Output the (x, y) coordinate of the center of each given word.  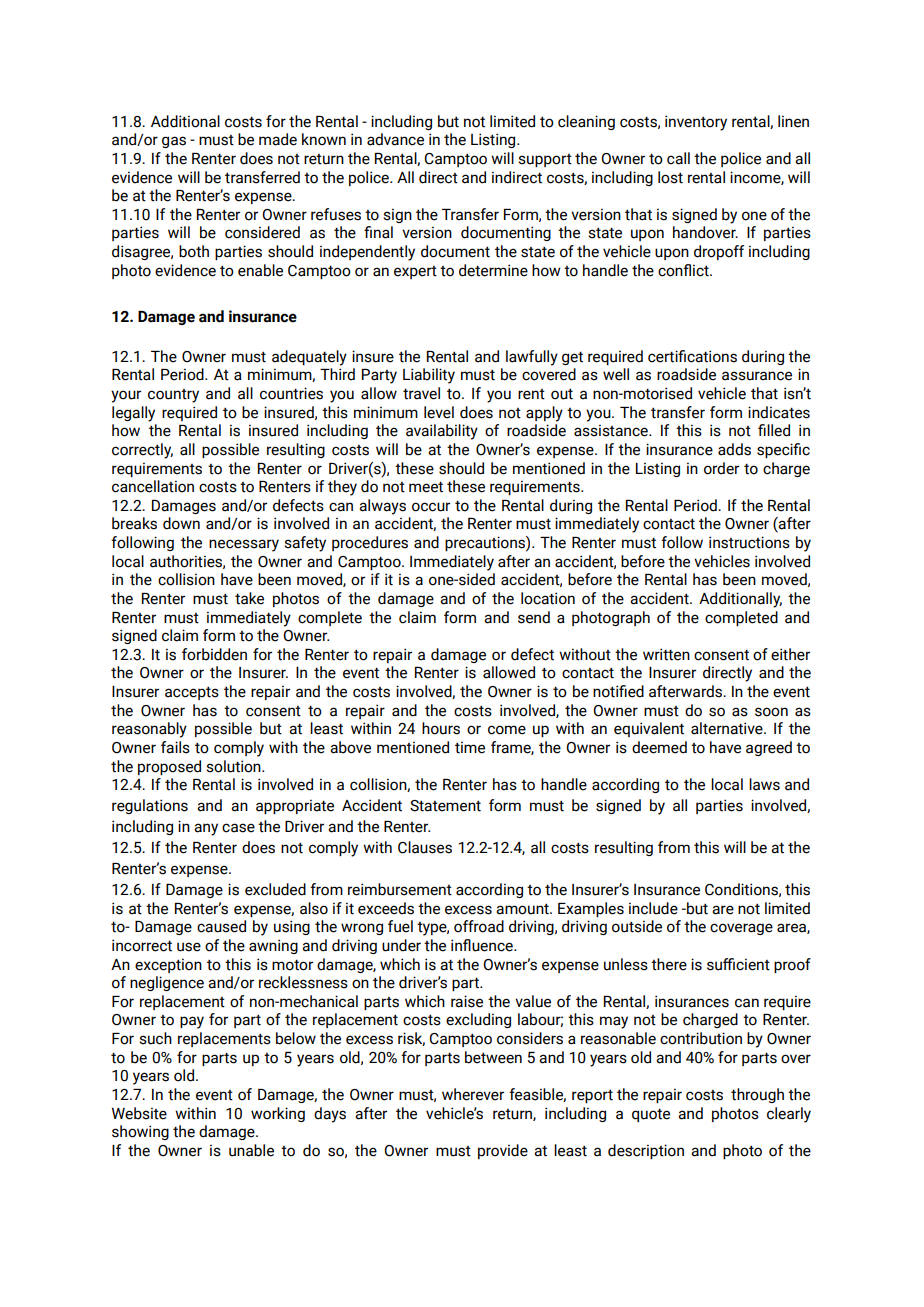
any (206, 829)
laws (764, 784)
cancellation (153, 486)
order (721, 468)
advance (395, 139)
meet (426, 487)
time (470, 747)
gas (174, 142)
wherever (473, 1094)
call (678, 158)
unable (251, 1150)
